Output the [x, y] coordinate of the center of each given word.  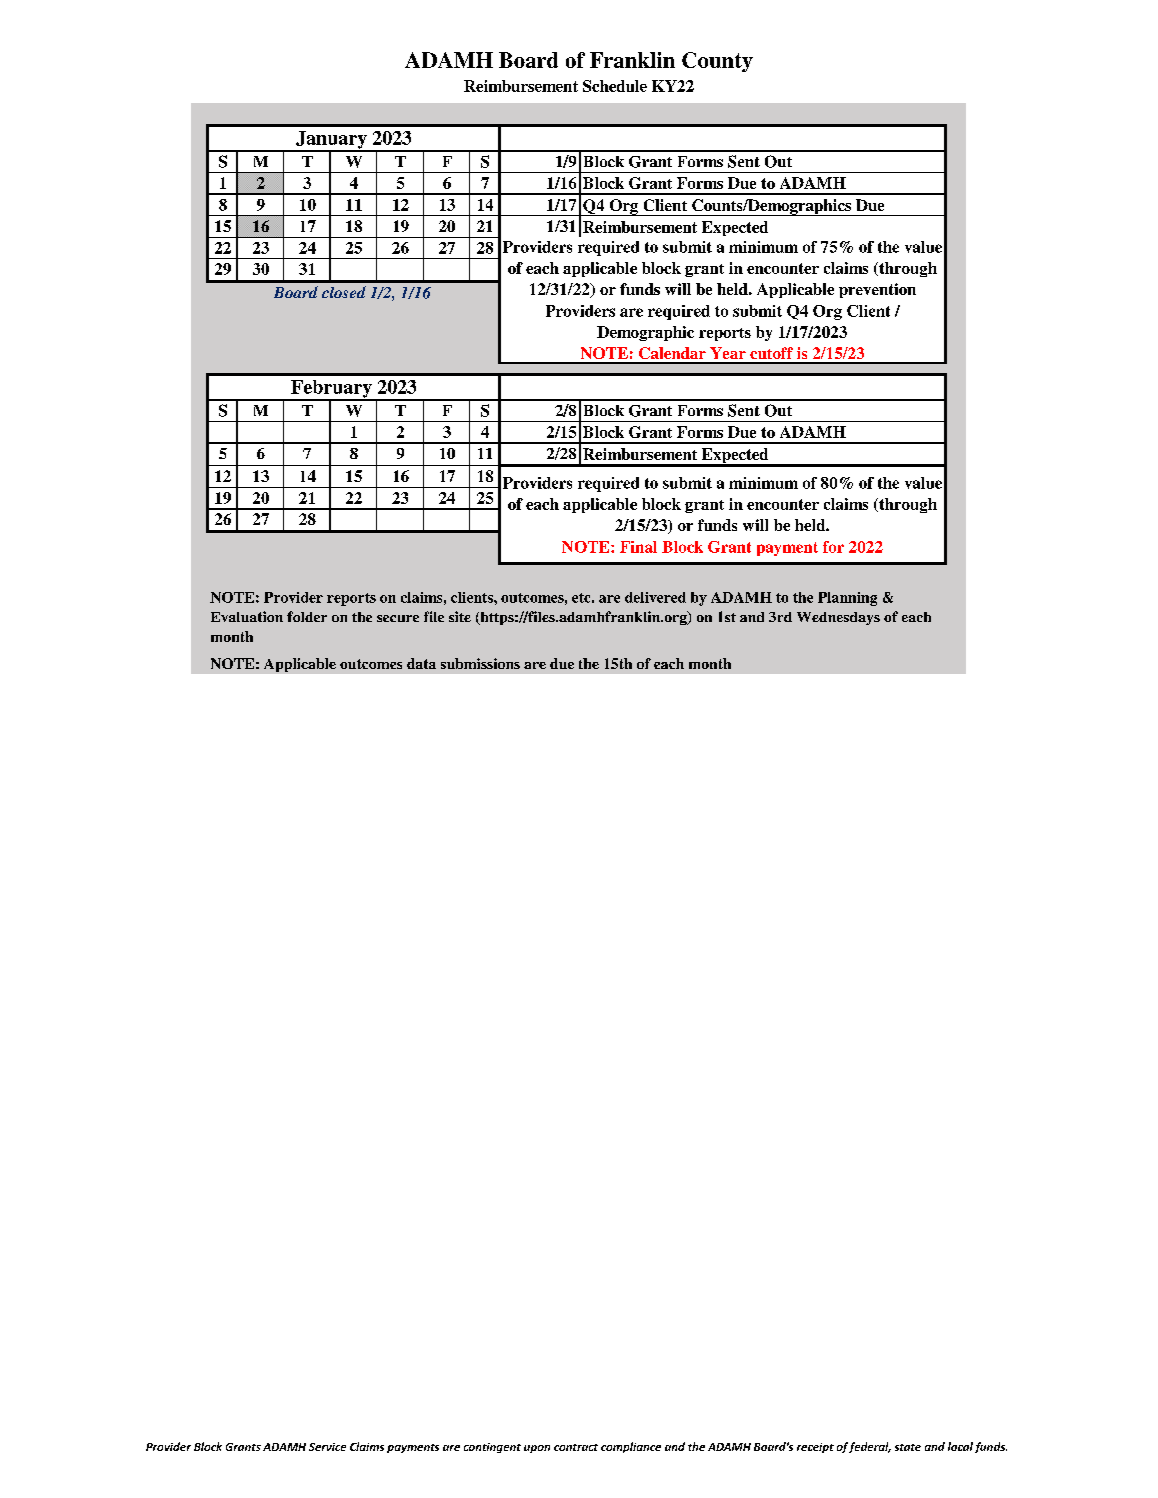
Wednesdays [838, 618]
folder [307, 616]
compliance [631, 1447]
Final [638, 547]
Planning [847, 599]
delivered [655, 597]
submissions [480, 663]
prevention [877, 290]
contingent [492, 1448]
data [421, 663]
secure [398, 618]
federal [870, 1447]
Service [327, 1447]
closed [344, 292]
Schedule [615, 86]
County [717, 62]
